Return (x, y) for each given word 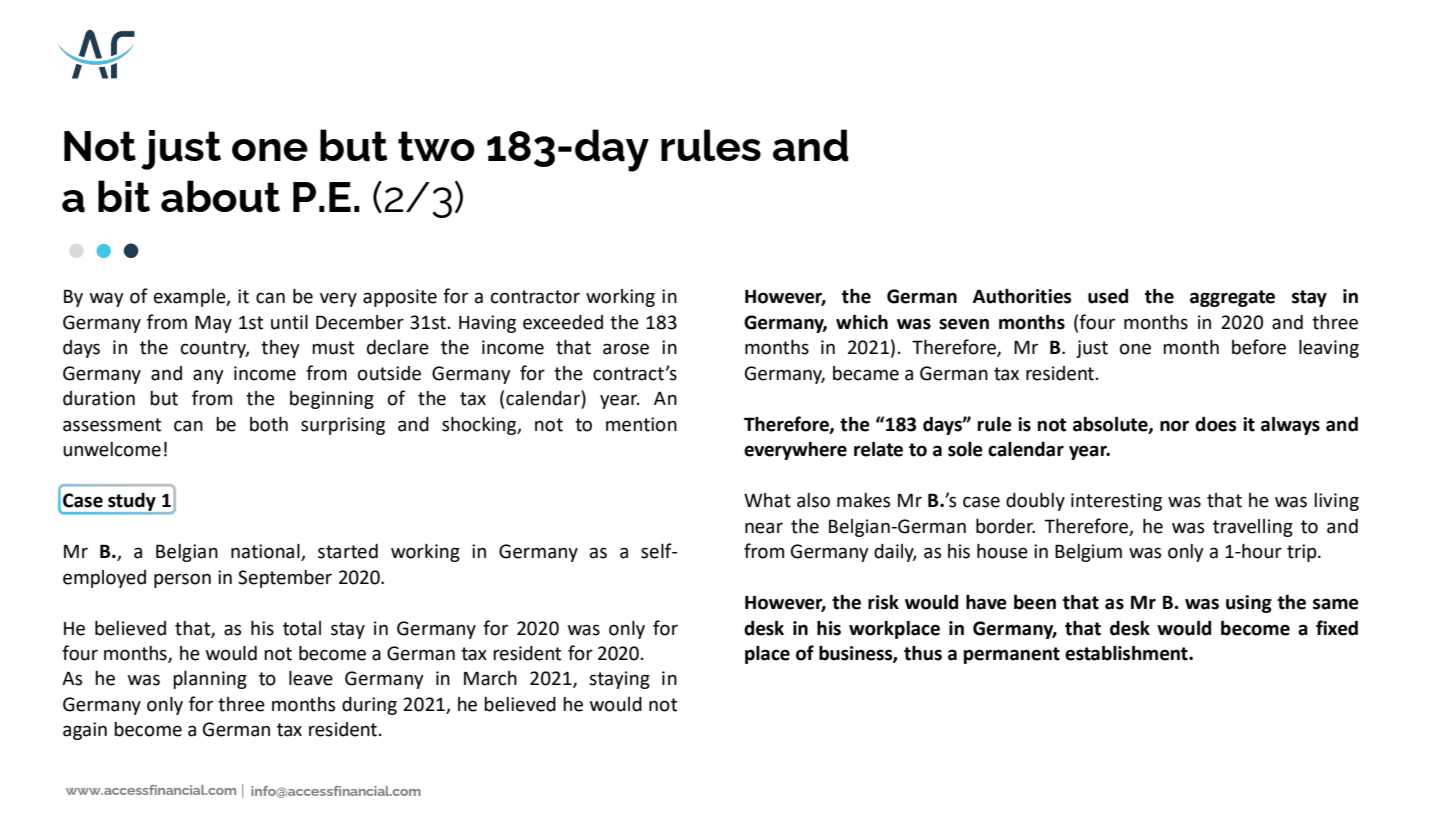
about (220, 196)
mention (641, 424)
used (1108, 296)
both (269, 424)
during (369, 706)
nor (1174, 426)
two (436, 146)
